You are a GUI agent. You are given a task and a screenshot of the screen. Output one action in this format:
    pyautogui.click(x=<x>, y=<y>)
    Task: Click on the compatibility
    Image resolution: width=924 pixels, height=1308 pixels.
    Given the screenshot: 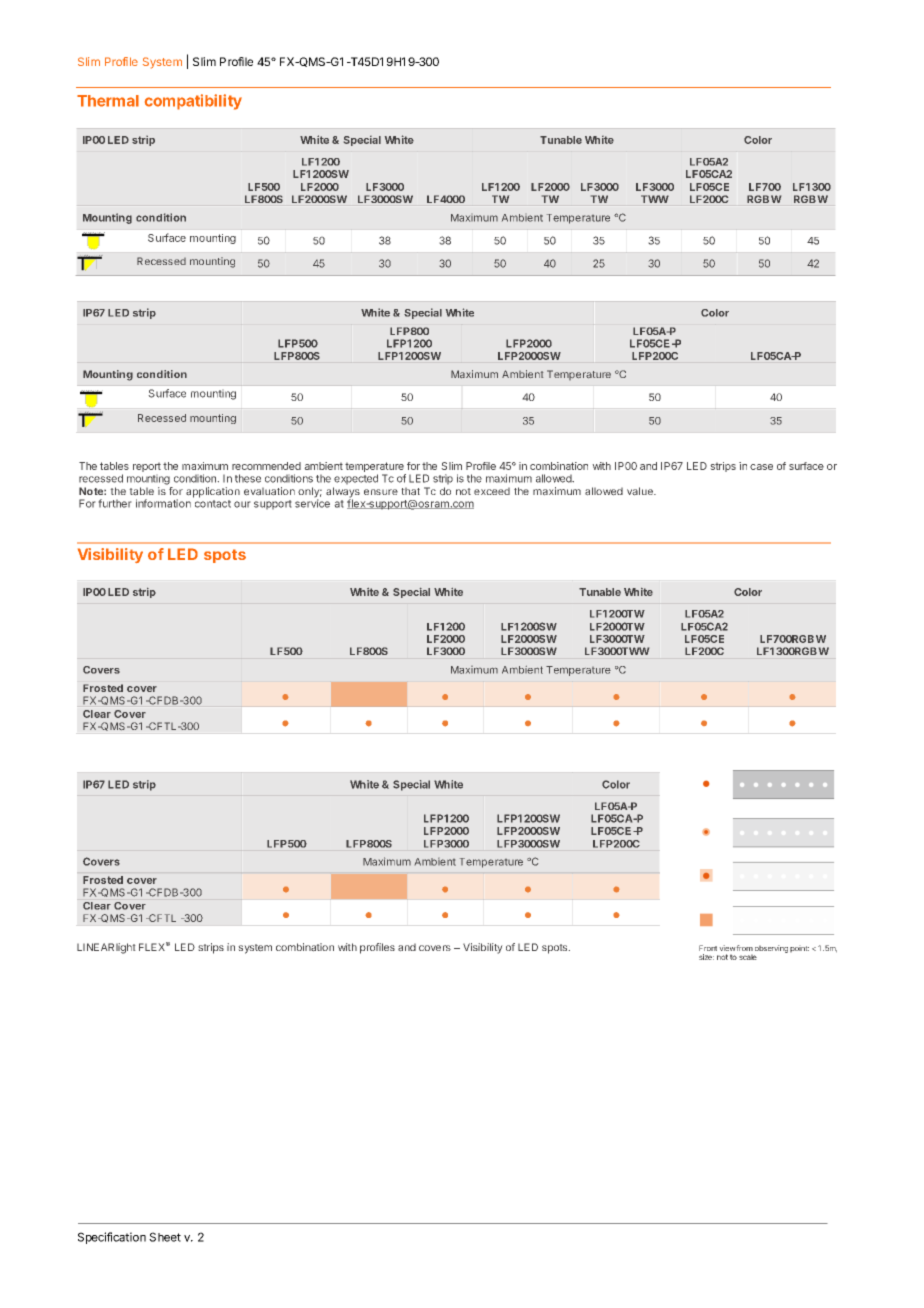 What is the action you would take?
    pyautogui.click(x=193, y=102)
